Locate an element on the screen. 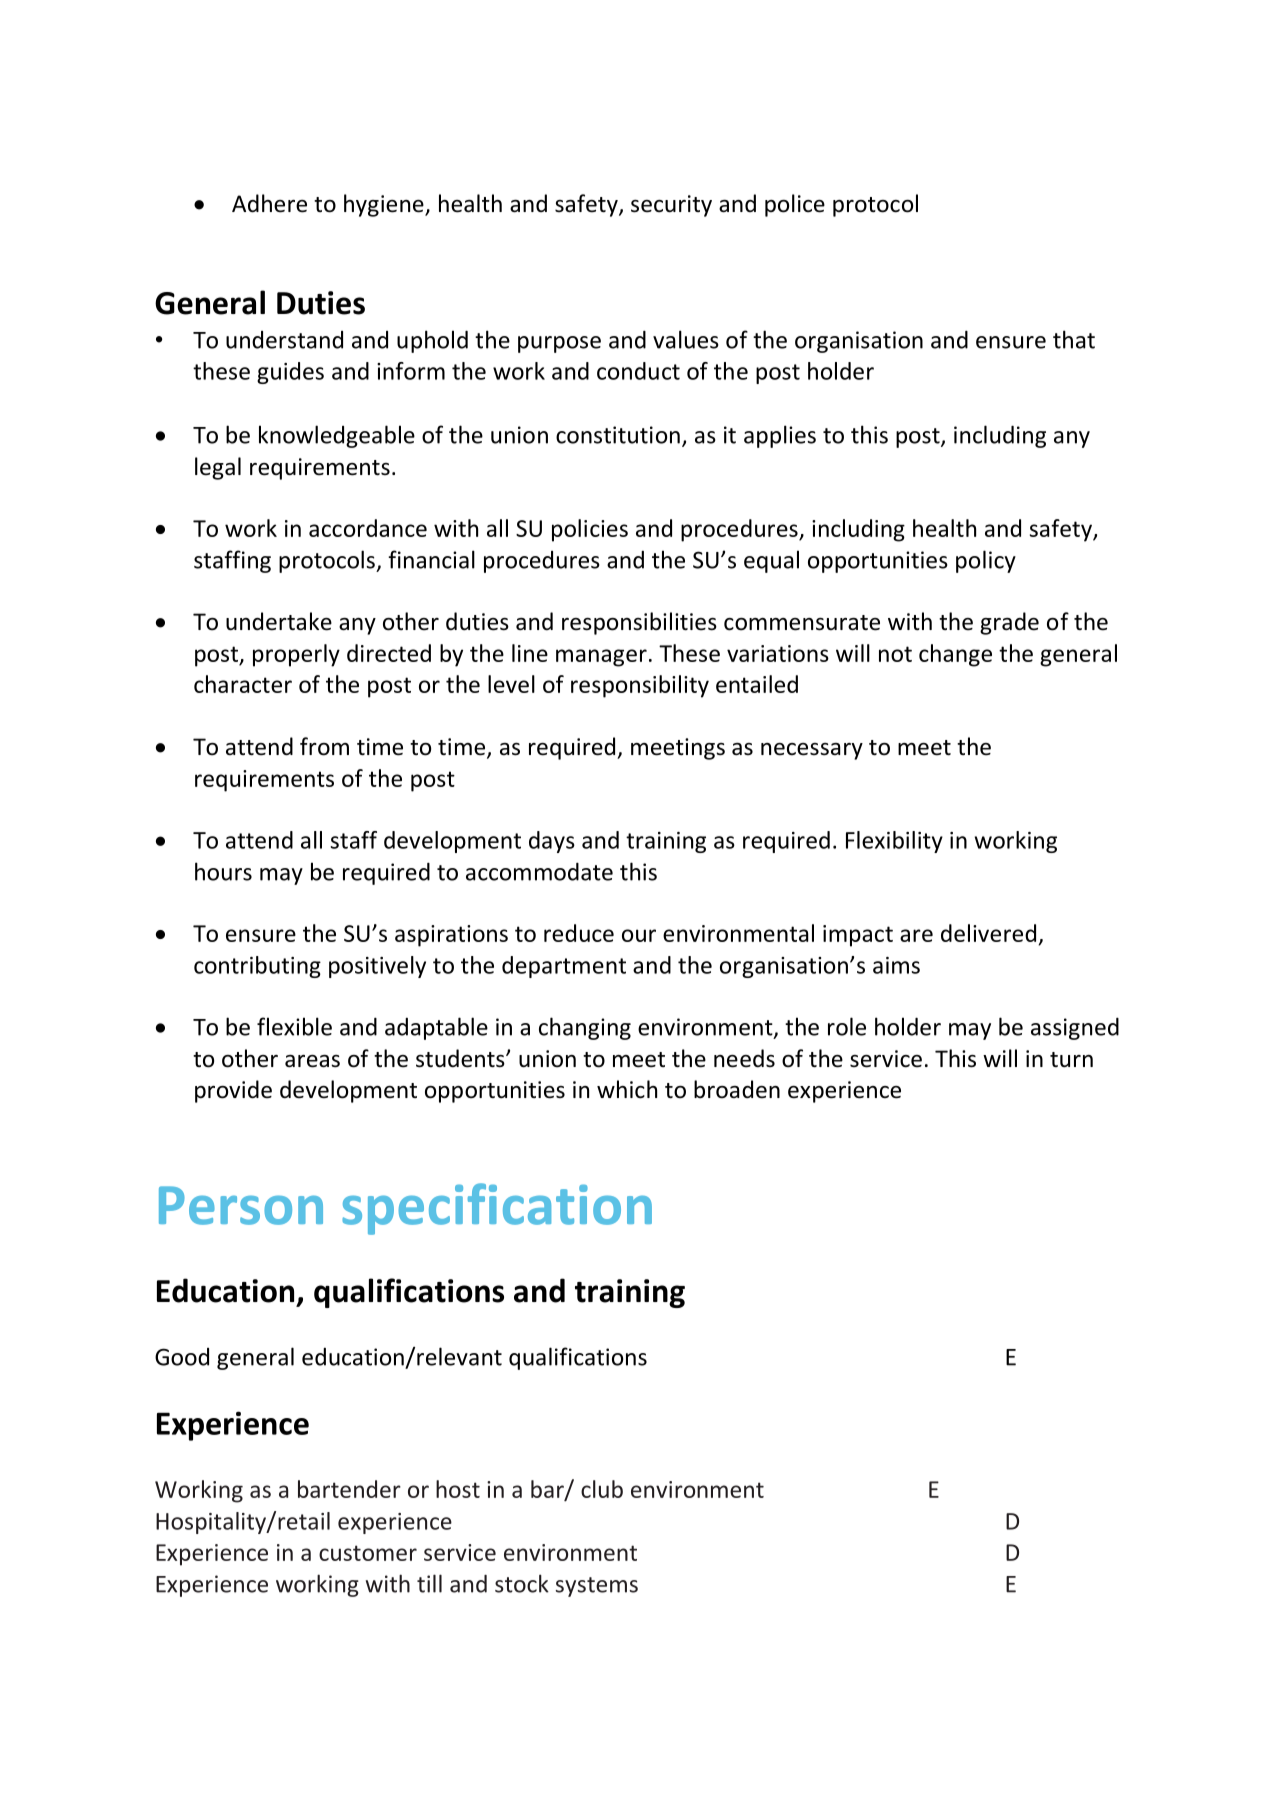  customer is located at coordinates (368, 1553).
